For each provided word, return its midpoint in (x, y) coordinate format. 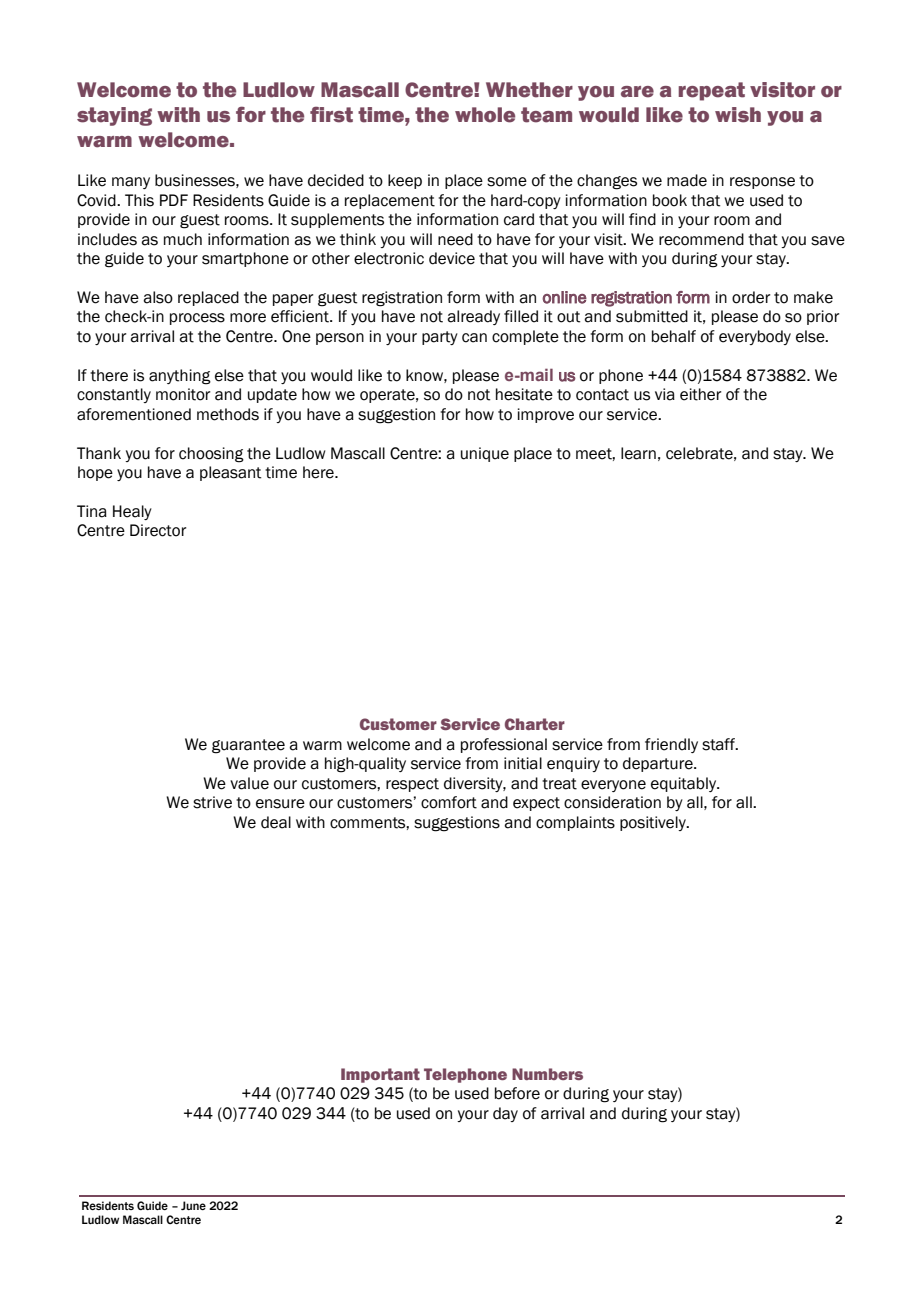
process (197, 319)
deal (276, 822)
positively (654, 823)
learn (638, 453)
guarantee (248, 746)
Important (380, 1075)
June (193, 1205)
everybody (755, 337)
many (131, 183)
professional (504, 745)
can (474, 338)
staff (720, 744)
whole (485, 115)
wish (738, 115)
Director (158, 530)
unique (485, 454)
